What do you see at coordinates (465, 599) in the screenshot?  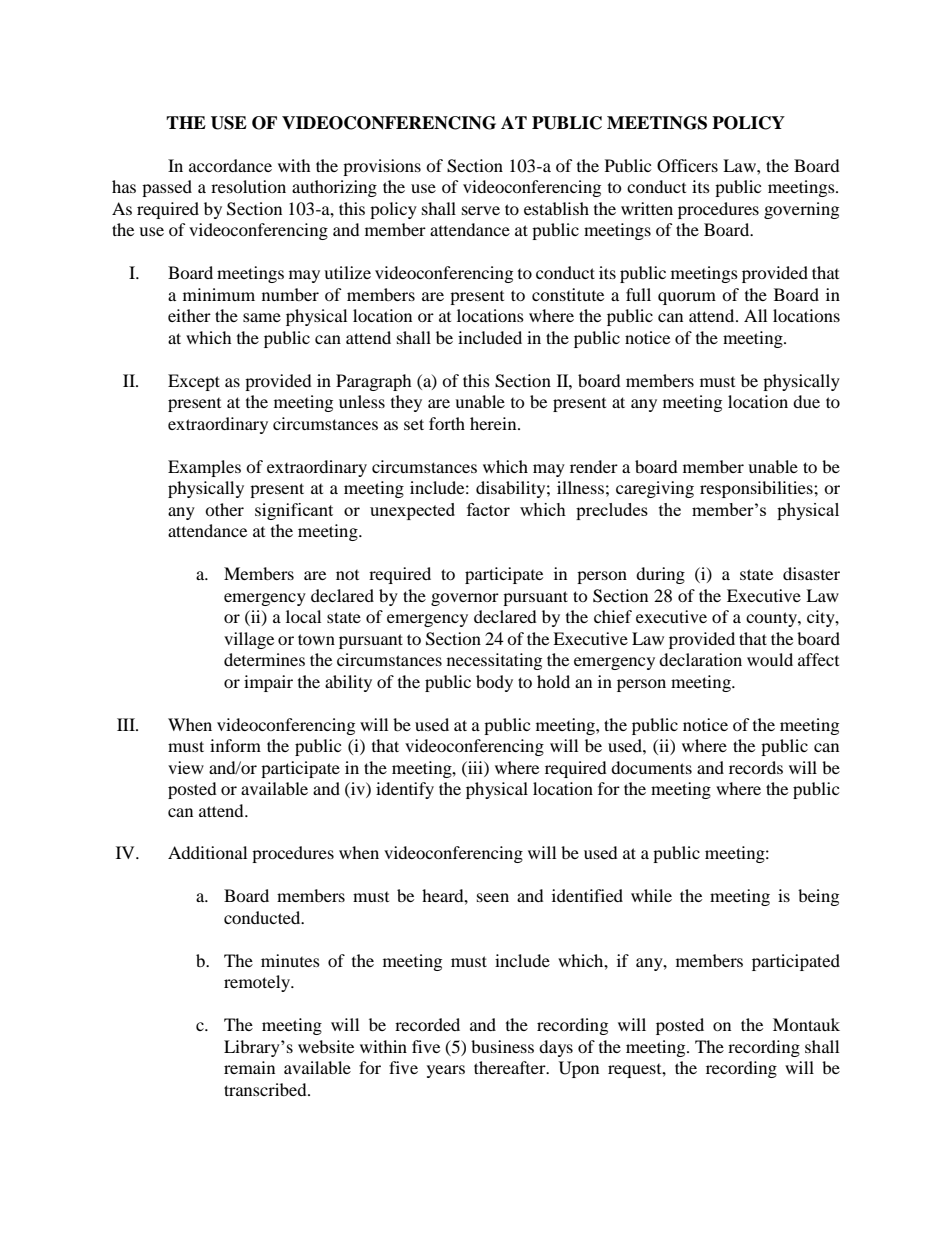 I see `governor` at bounding box center [465, 599].
